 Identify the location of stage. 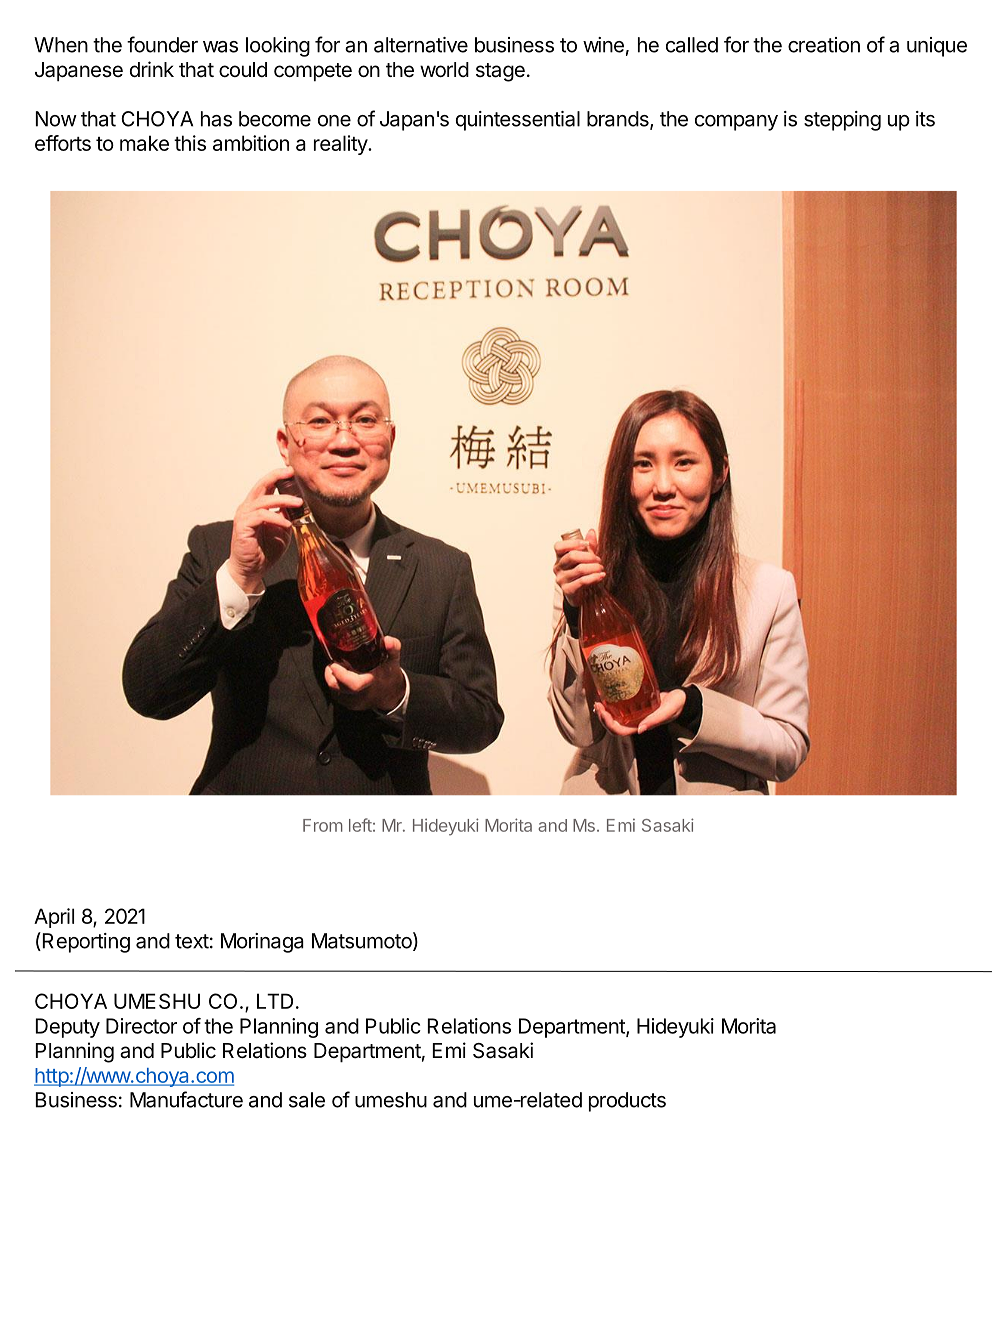
(500, 72).
